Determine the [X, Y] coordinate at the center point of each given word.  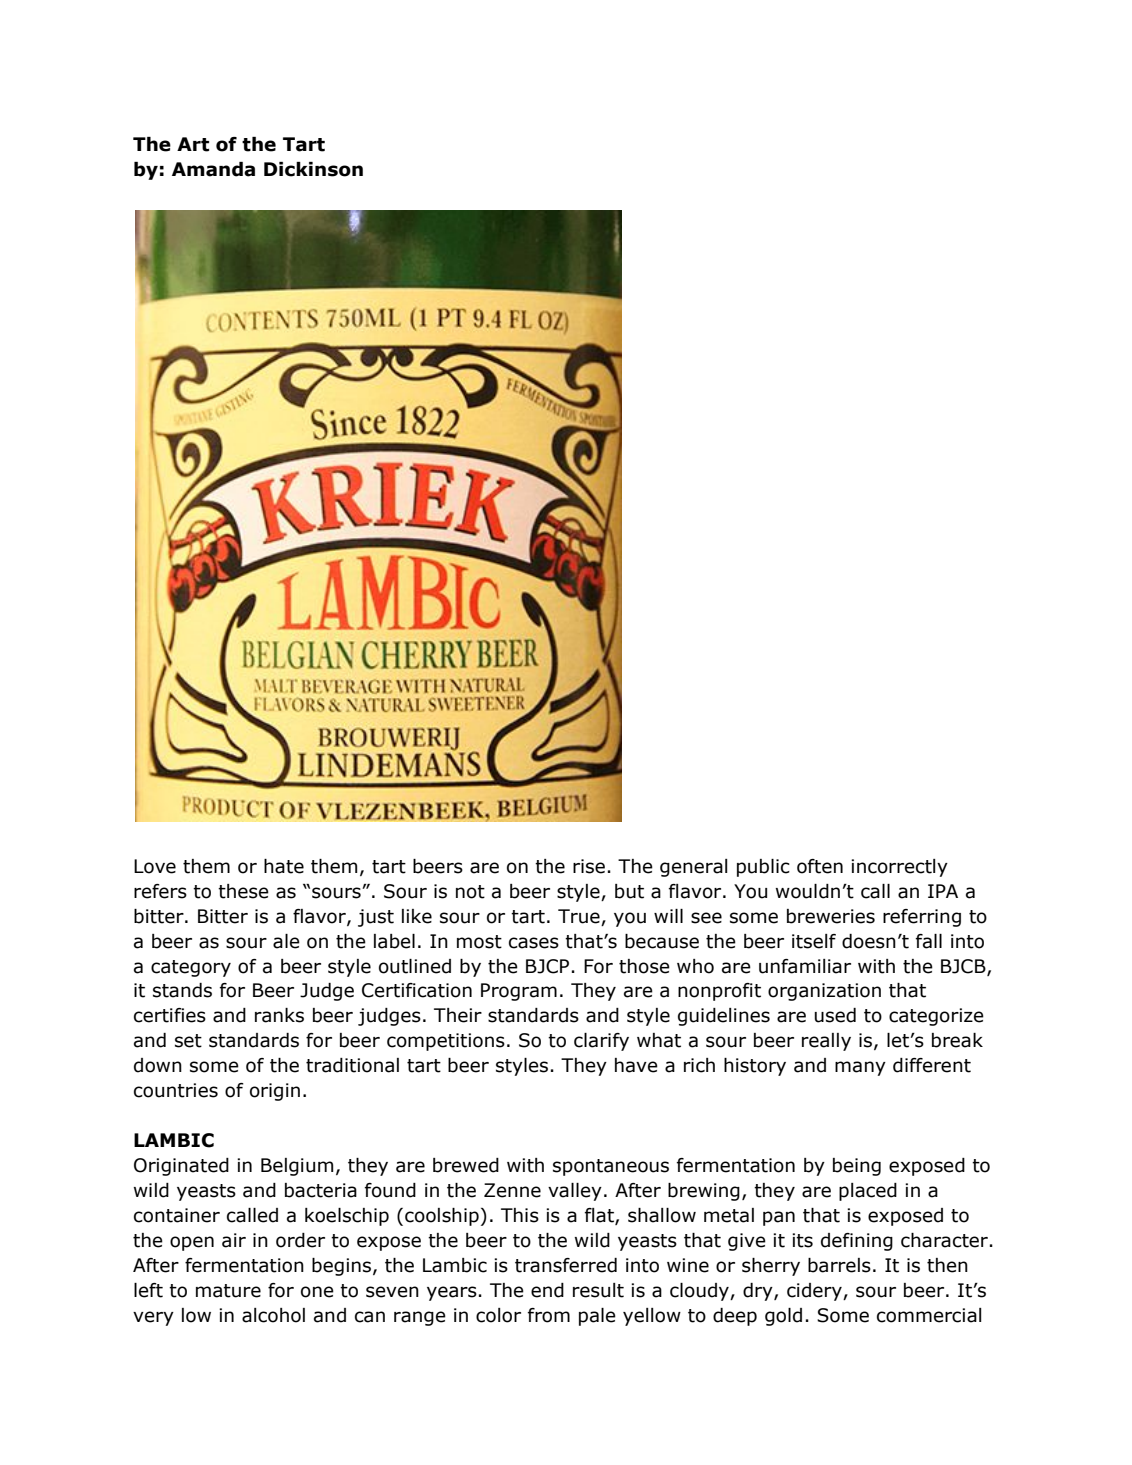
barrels [839, 1265]
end [547, 1290]
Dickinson [313, 169]
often [820, 866]
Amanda [213, 169]
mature [228, 1291]
